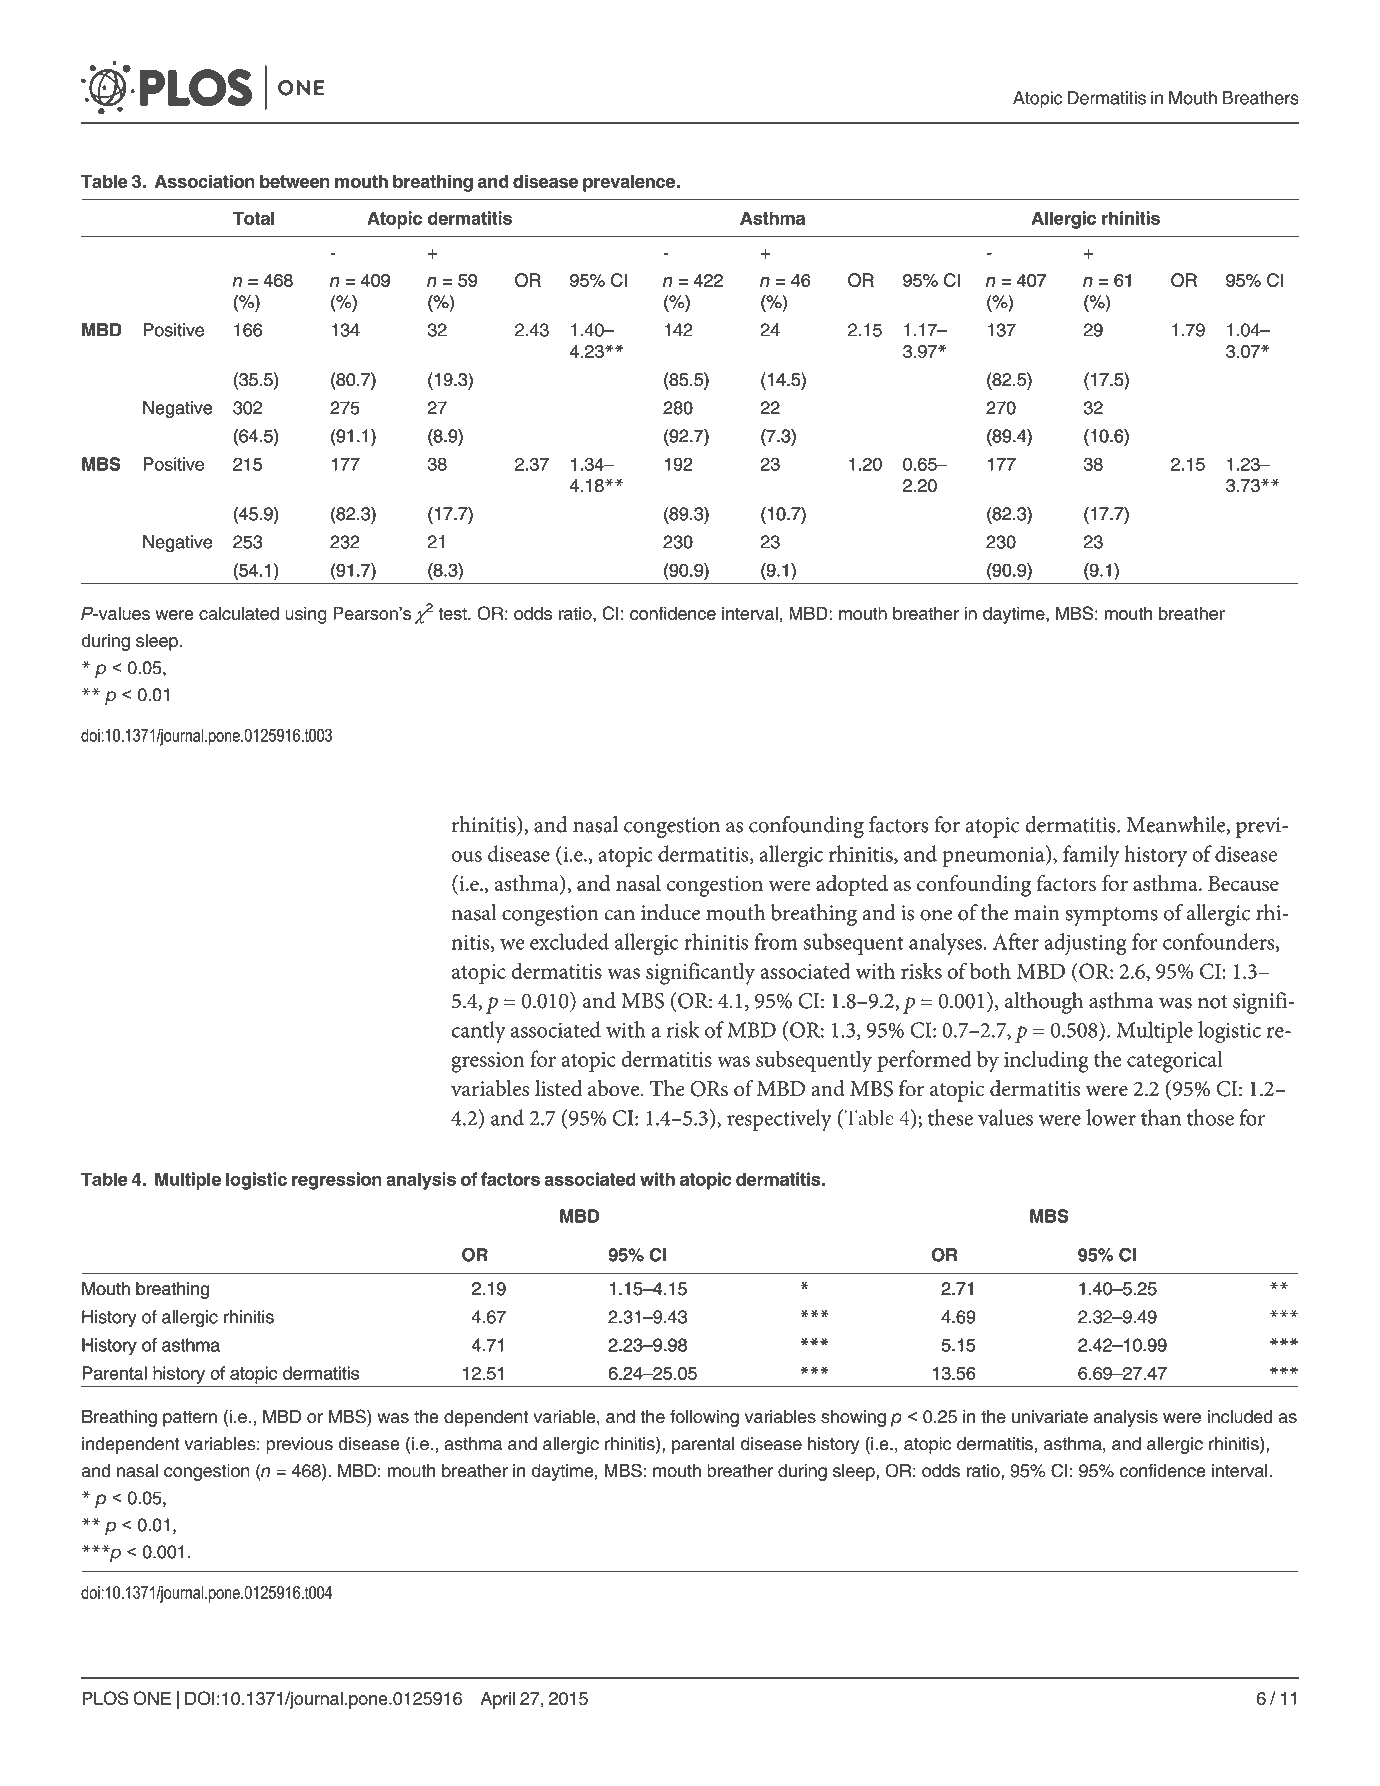 This document has width=1380, height=1786. I want to click on test, so click(453, 613).
